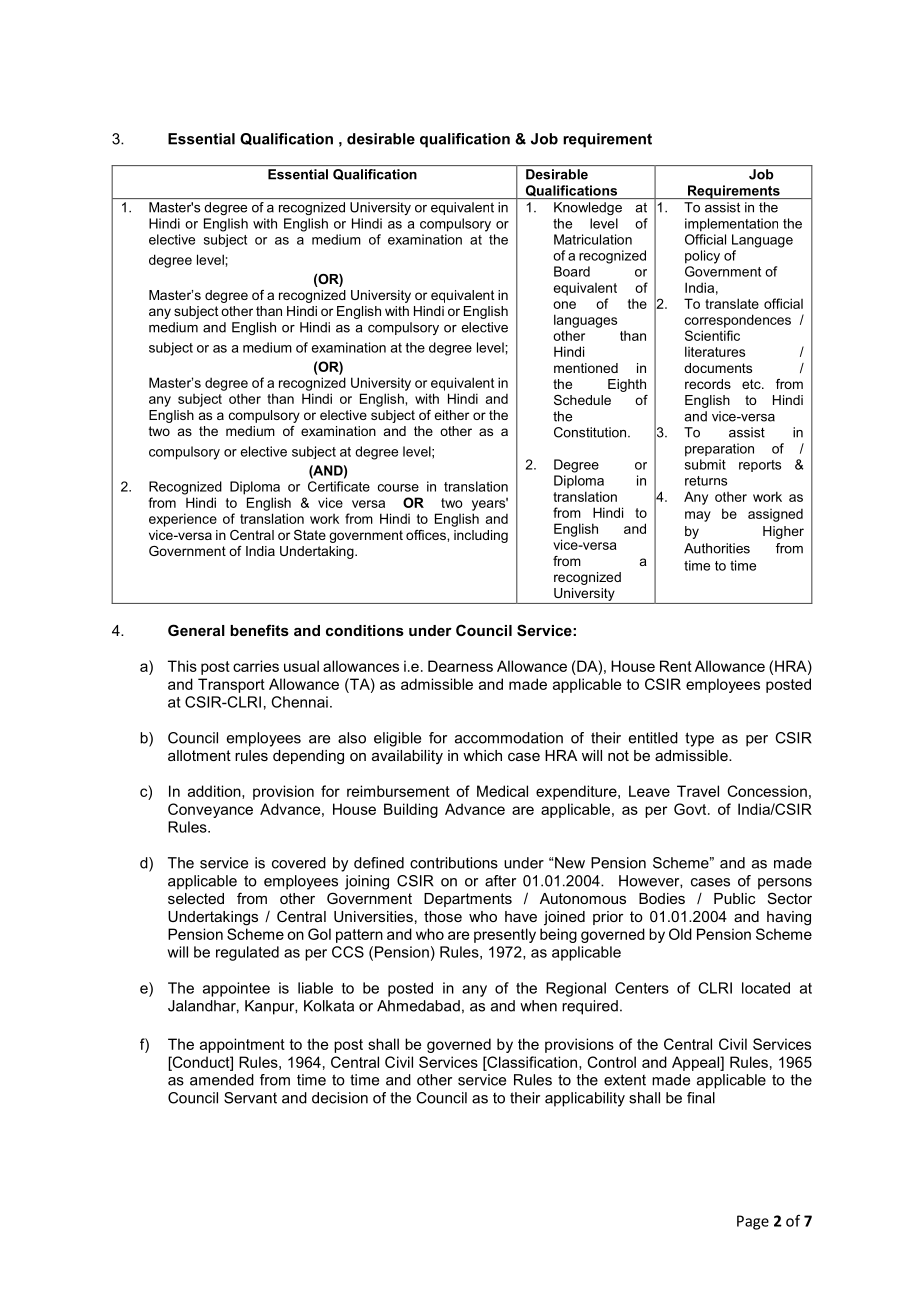 The image size is (924, 1308). What do you see at coordinates (572, 271) in the screenshot?
I see `Board` at bounding box center [572, 271].
